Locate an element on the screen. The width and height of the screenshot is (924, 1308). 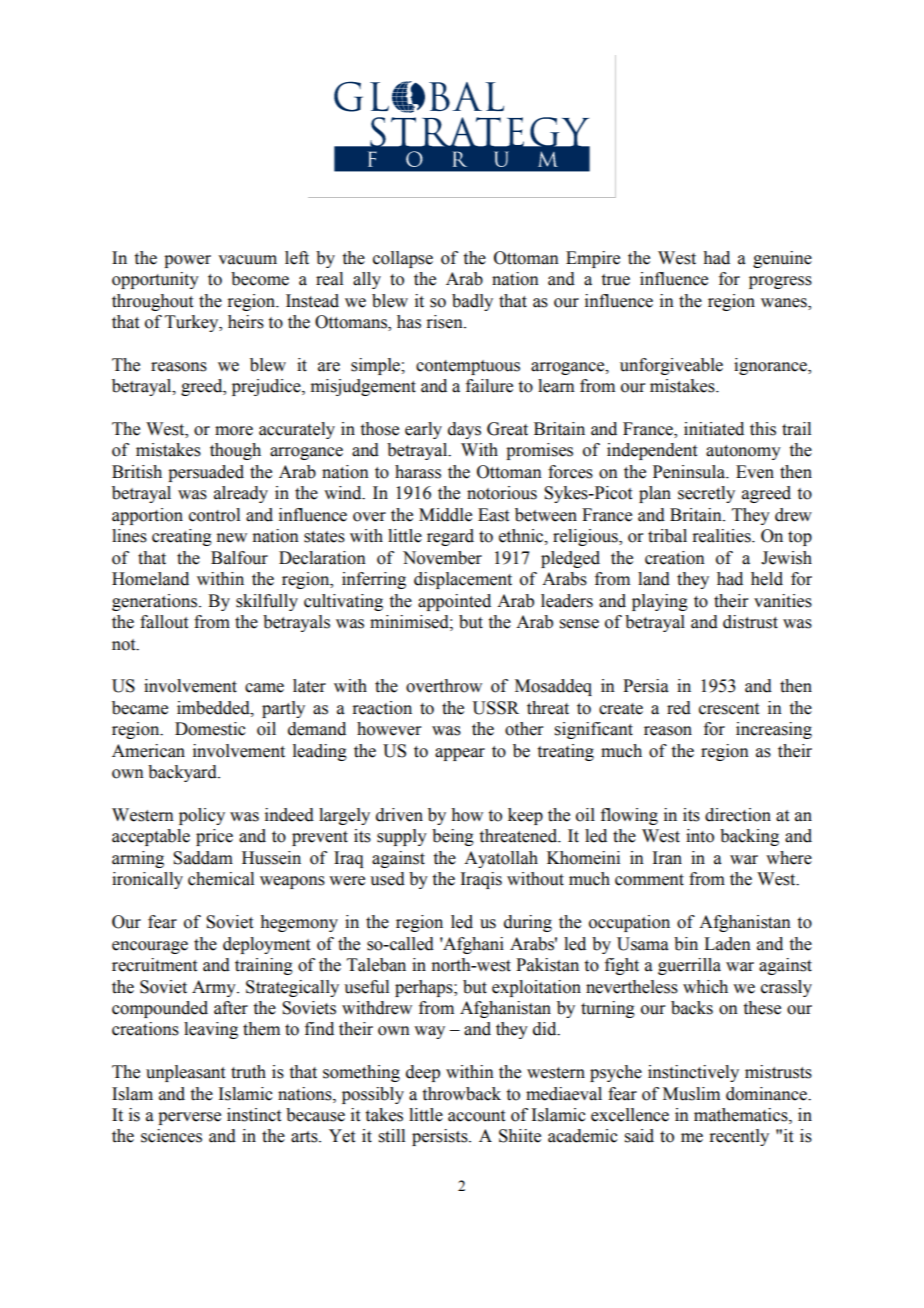
crescent is located at coordinates (729, 709).
